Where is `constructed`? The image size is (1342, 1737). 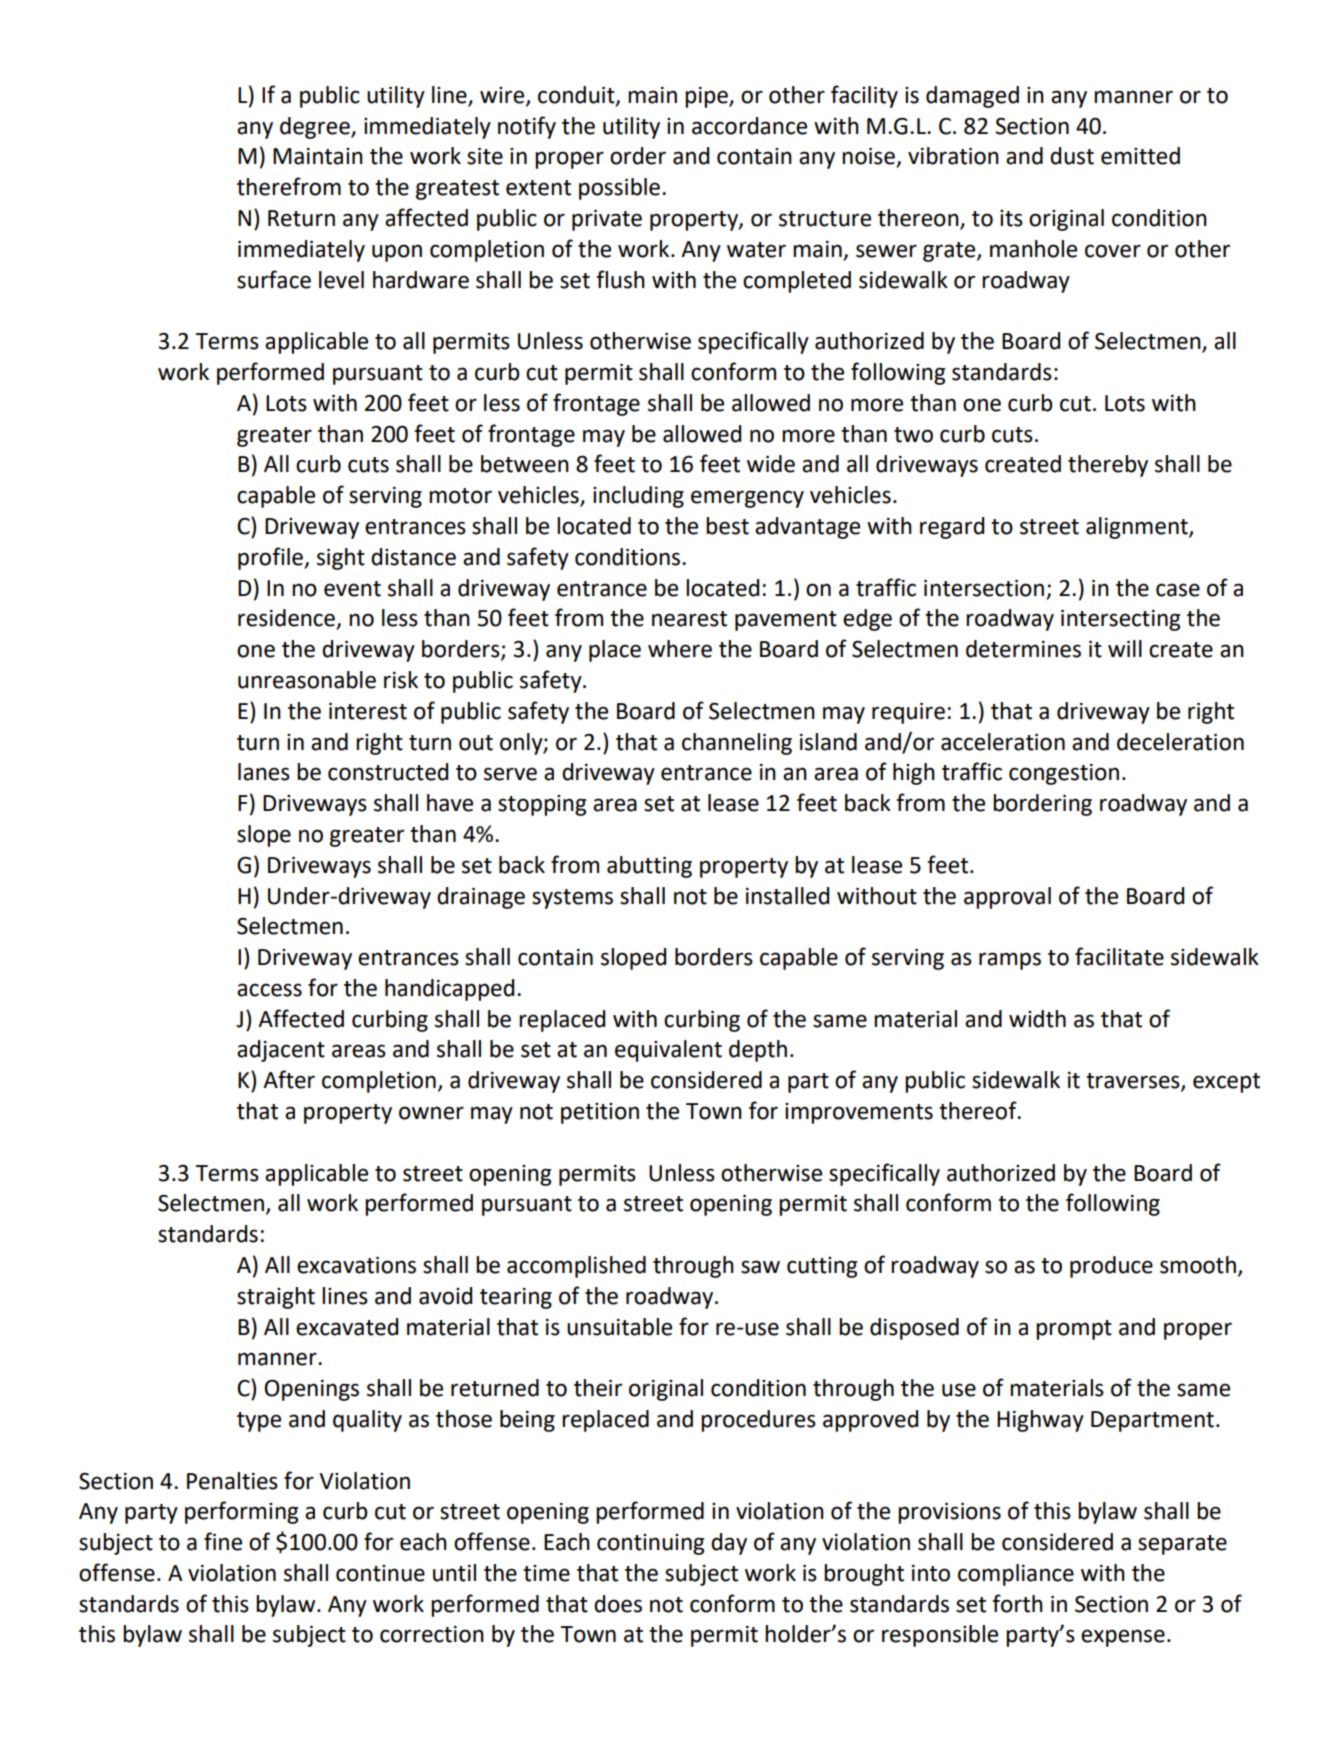 constructed is located at coordinates (388, 772).
